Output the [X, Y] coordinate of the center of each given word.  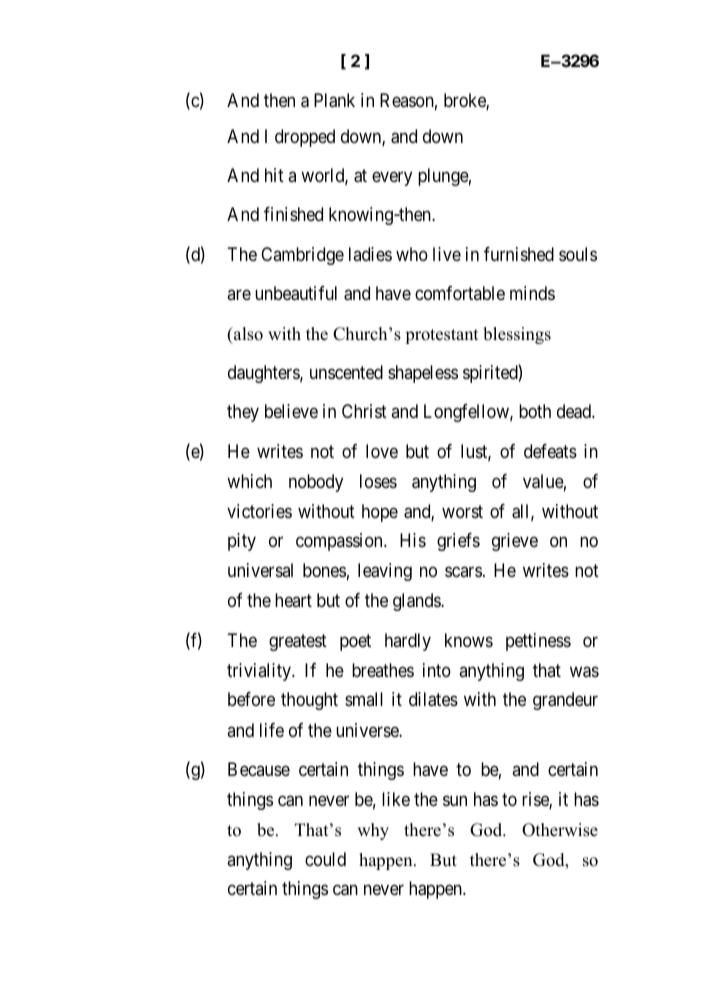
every [392, 178]
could [325, 859]
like [396, 799]
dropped [305, 138]
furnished [519, 254]
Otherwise [560, 830]
